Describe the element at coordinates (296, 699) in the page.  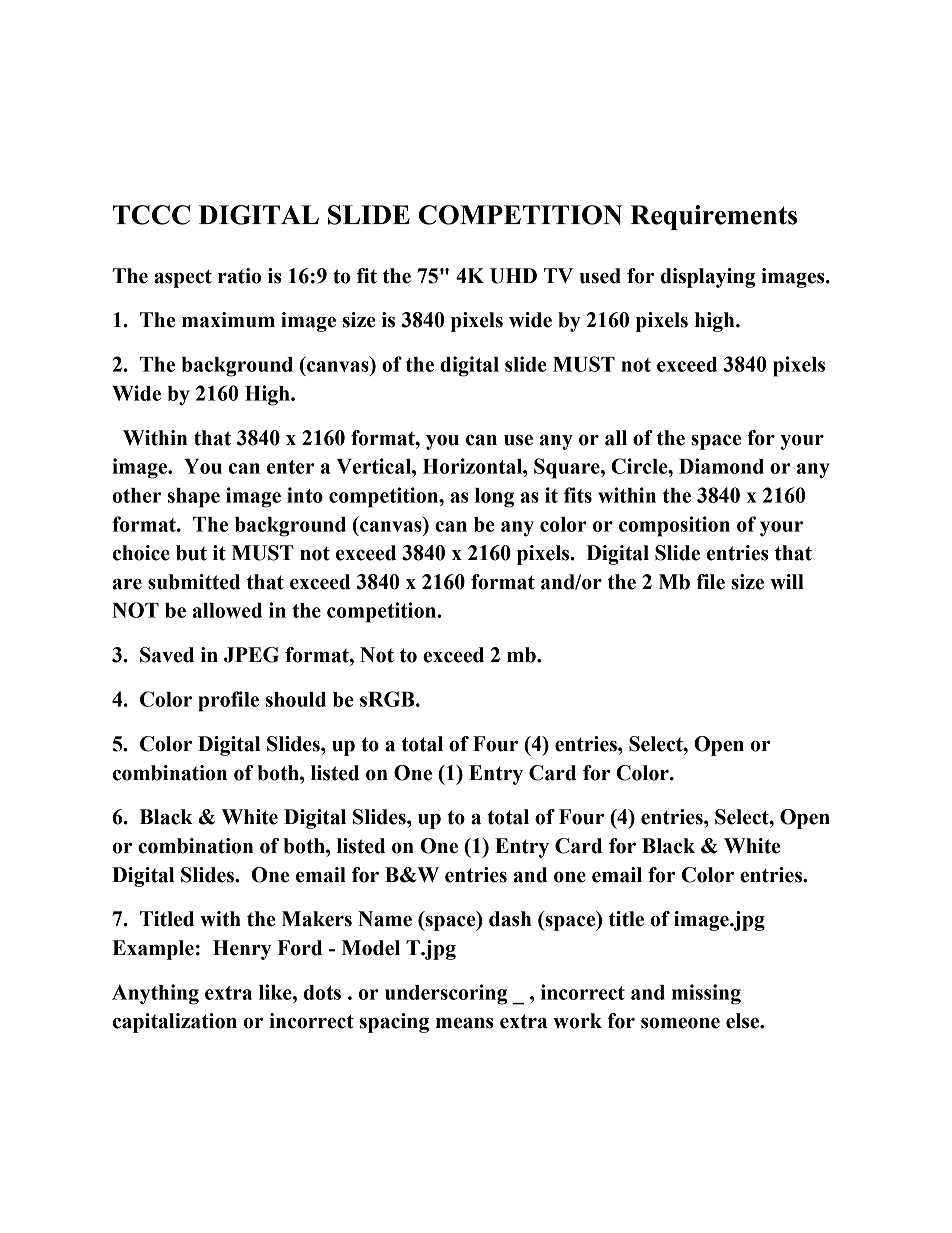
I see `should` at that location.
